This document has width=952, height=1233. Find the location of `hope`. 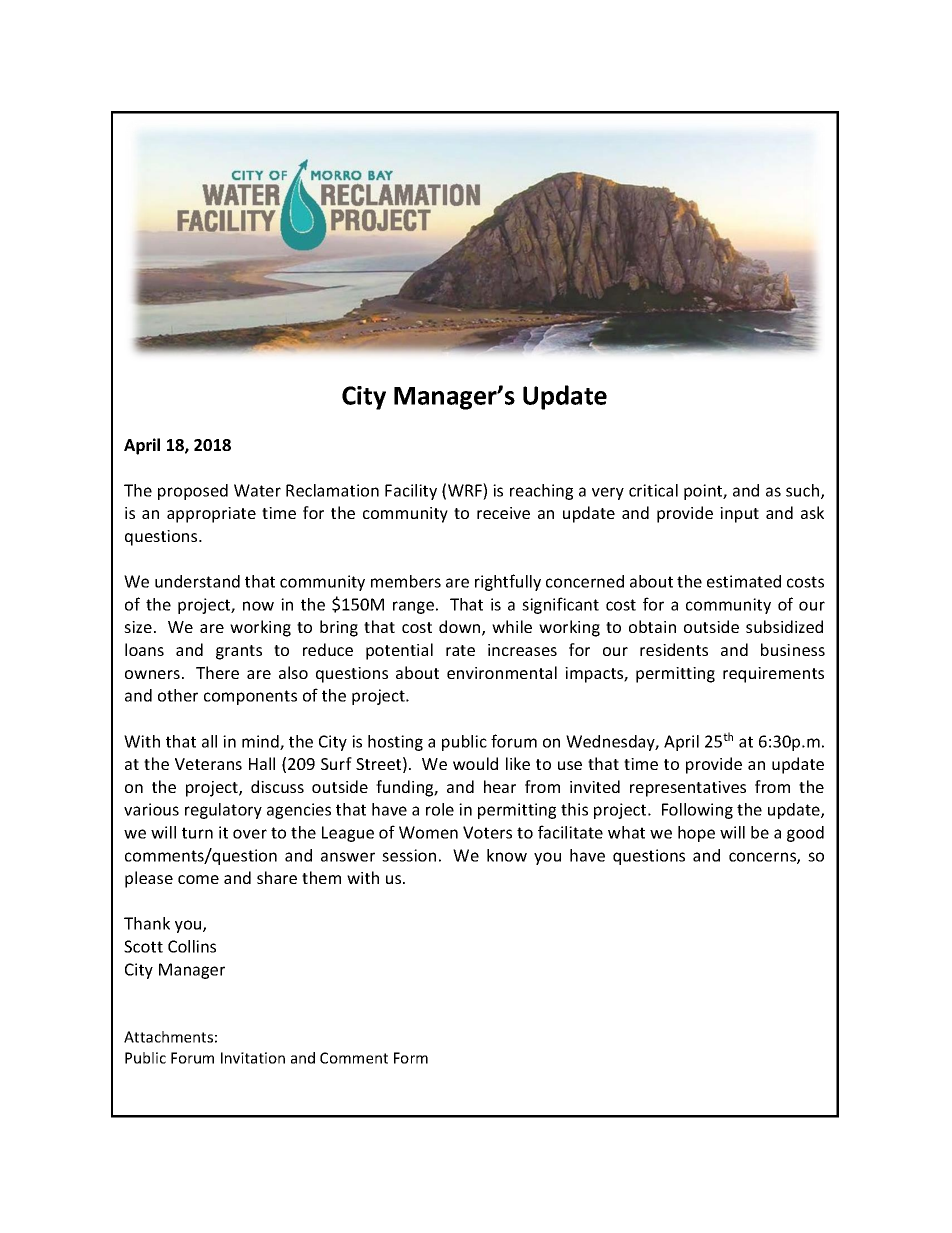

hope is located at coordinates (696, 834).
